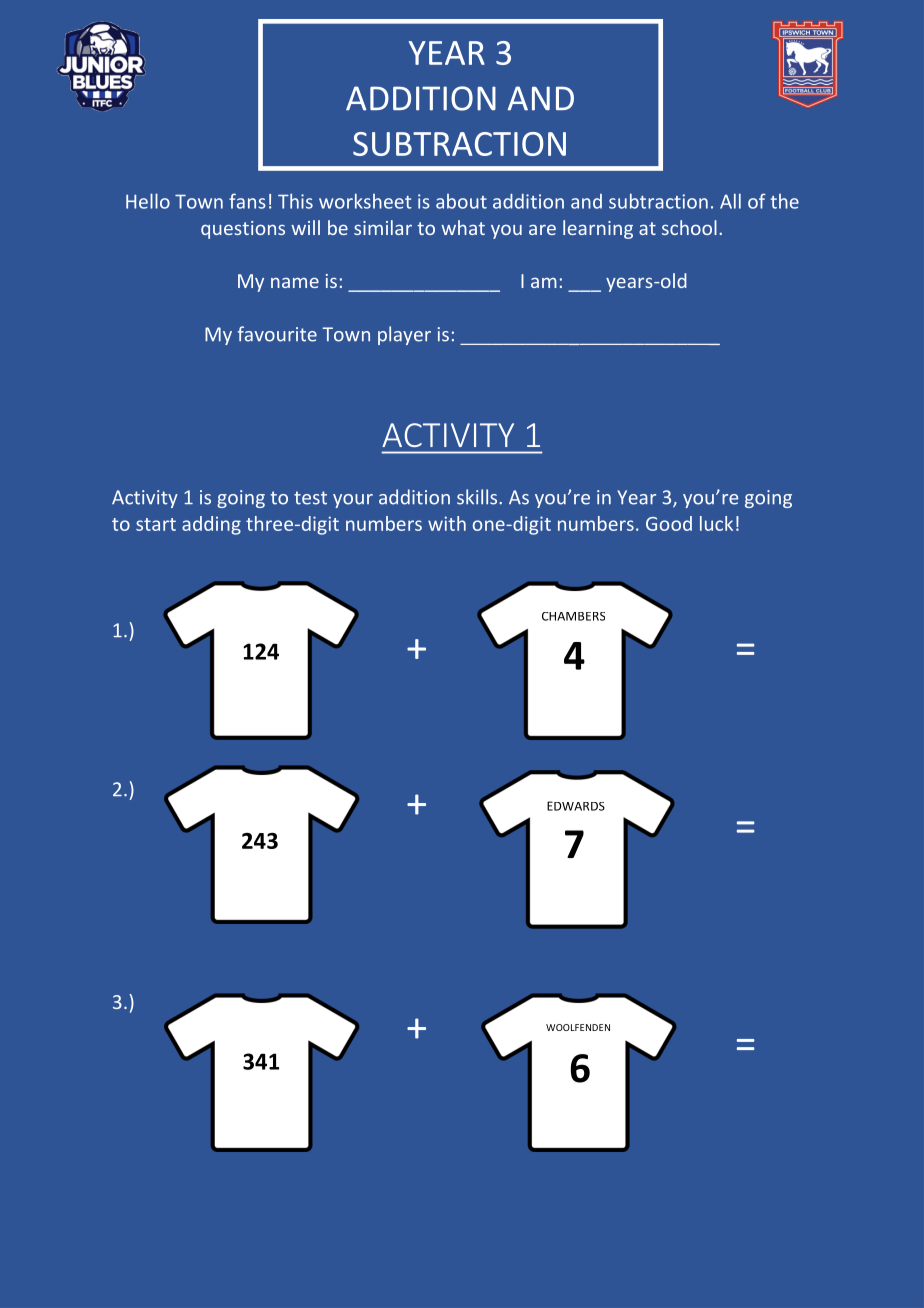  What do you see at coordinates (716, 523) in the page?
I see `luck` at bounding box center [716, 523].
